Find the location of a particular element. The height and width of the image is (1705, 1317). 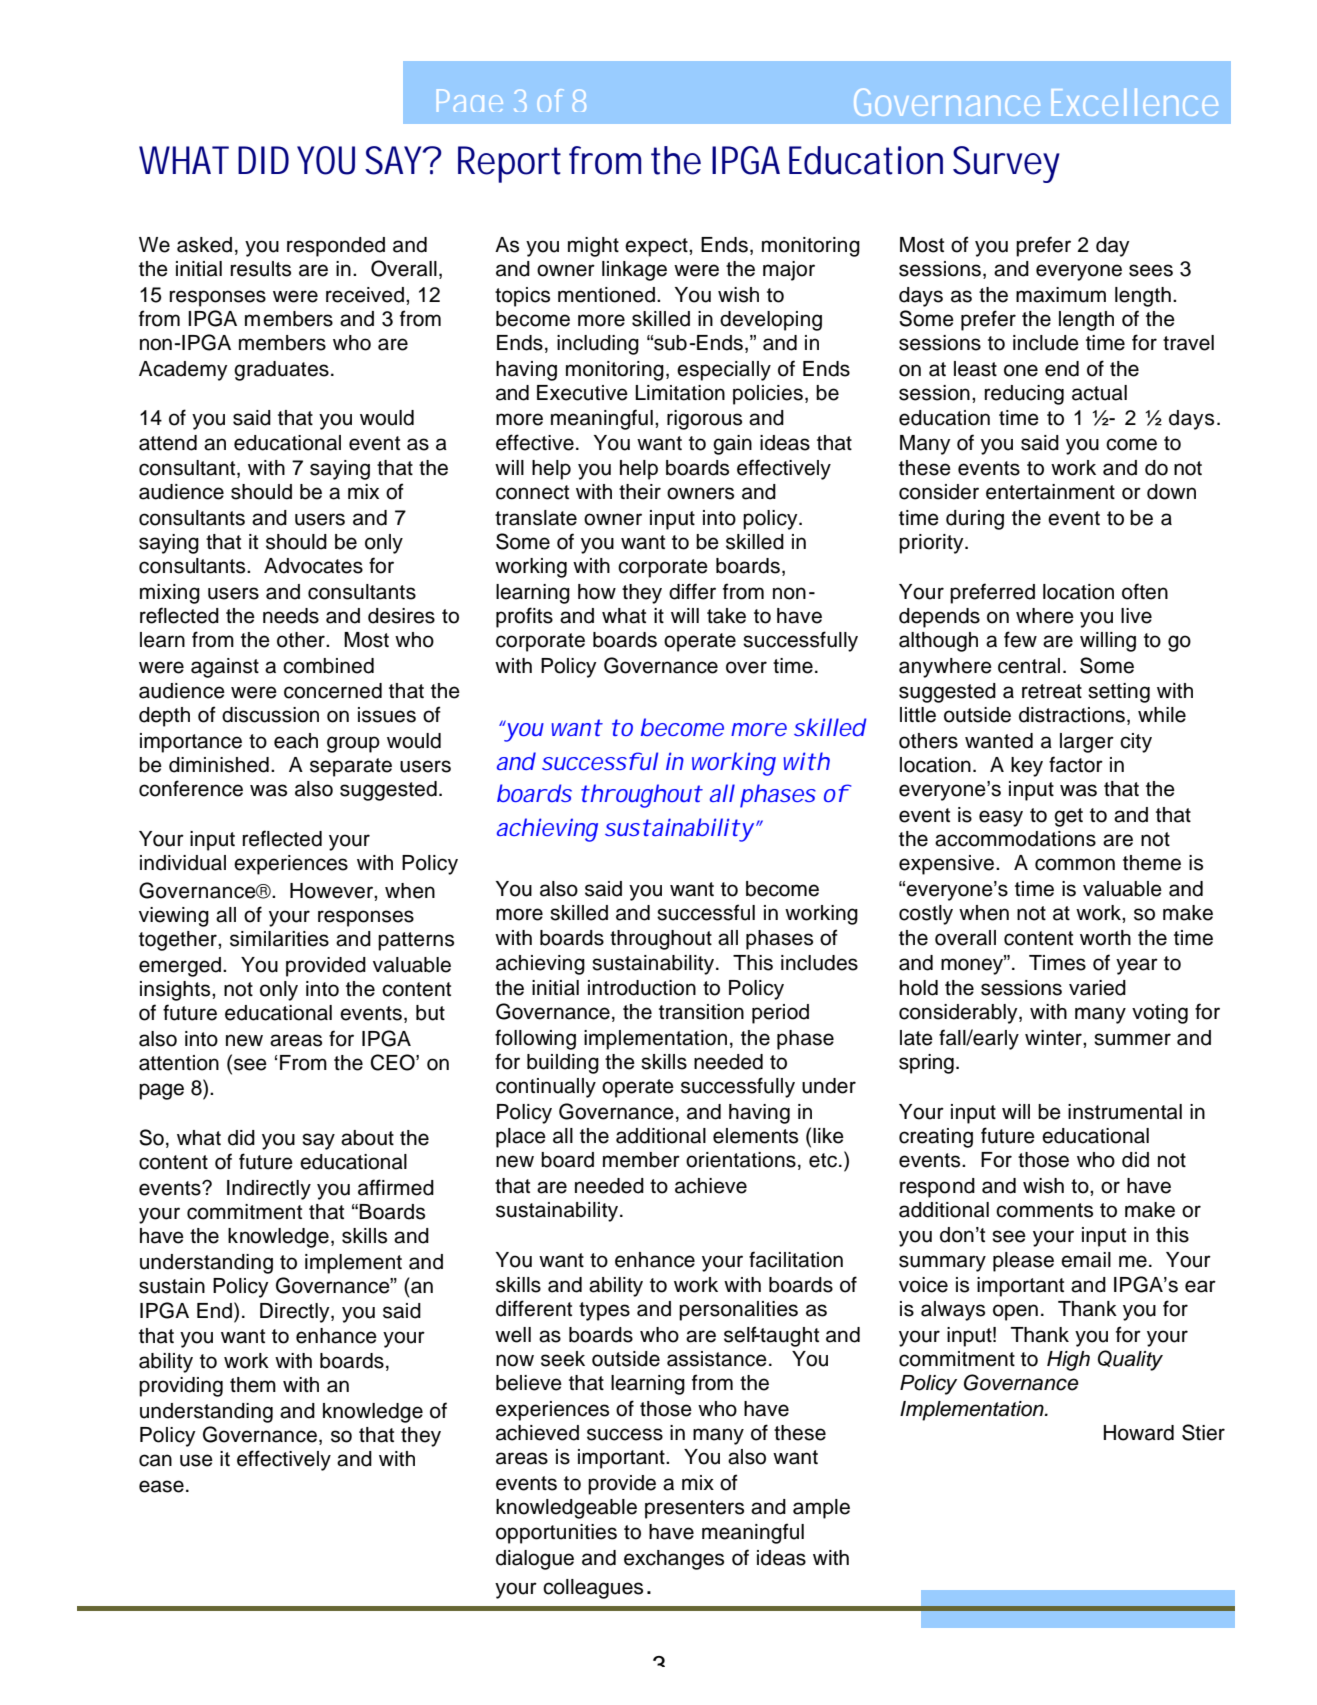

attention is located at coordinates (179, 1063).
